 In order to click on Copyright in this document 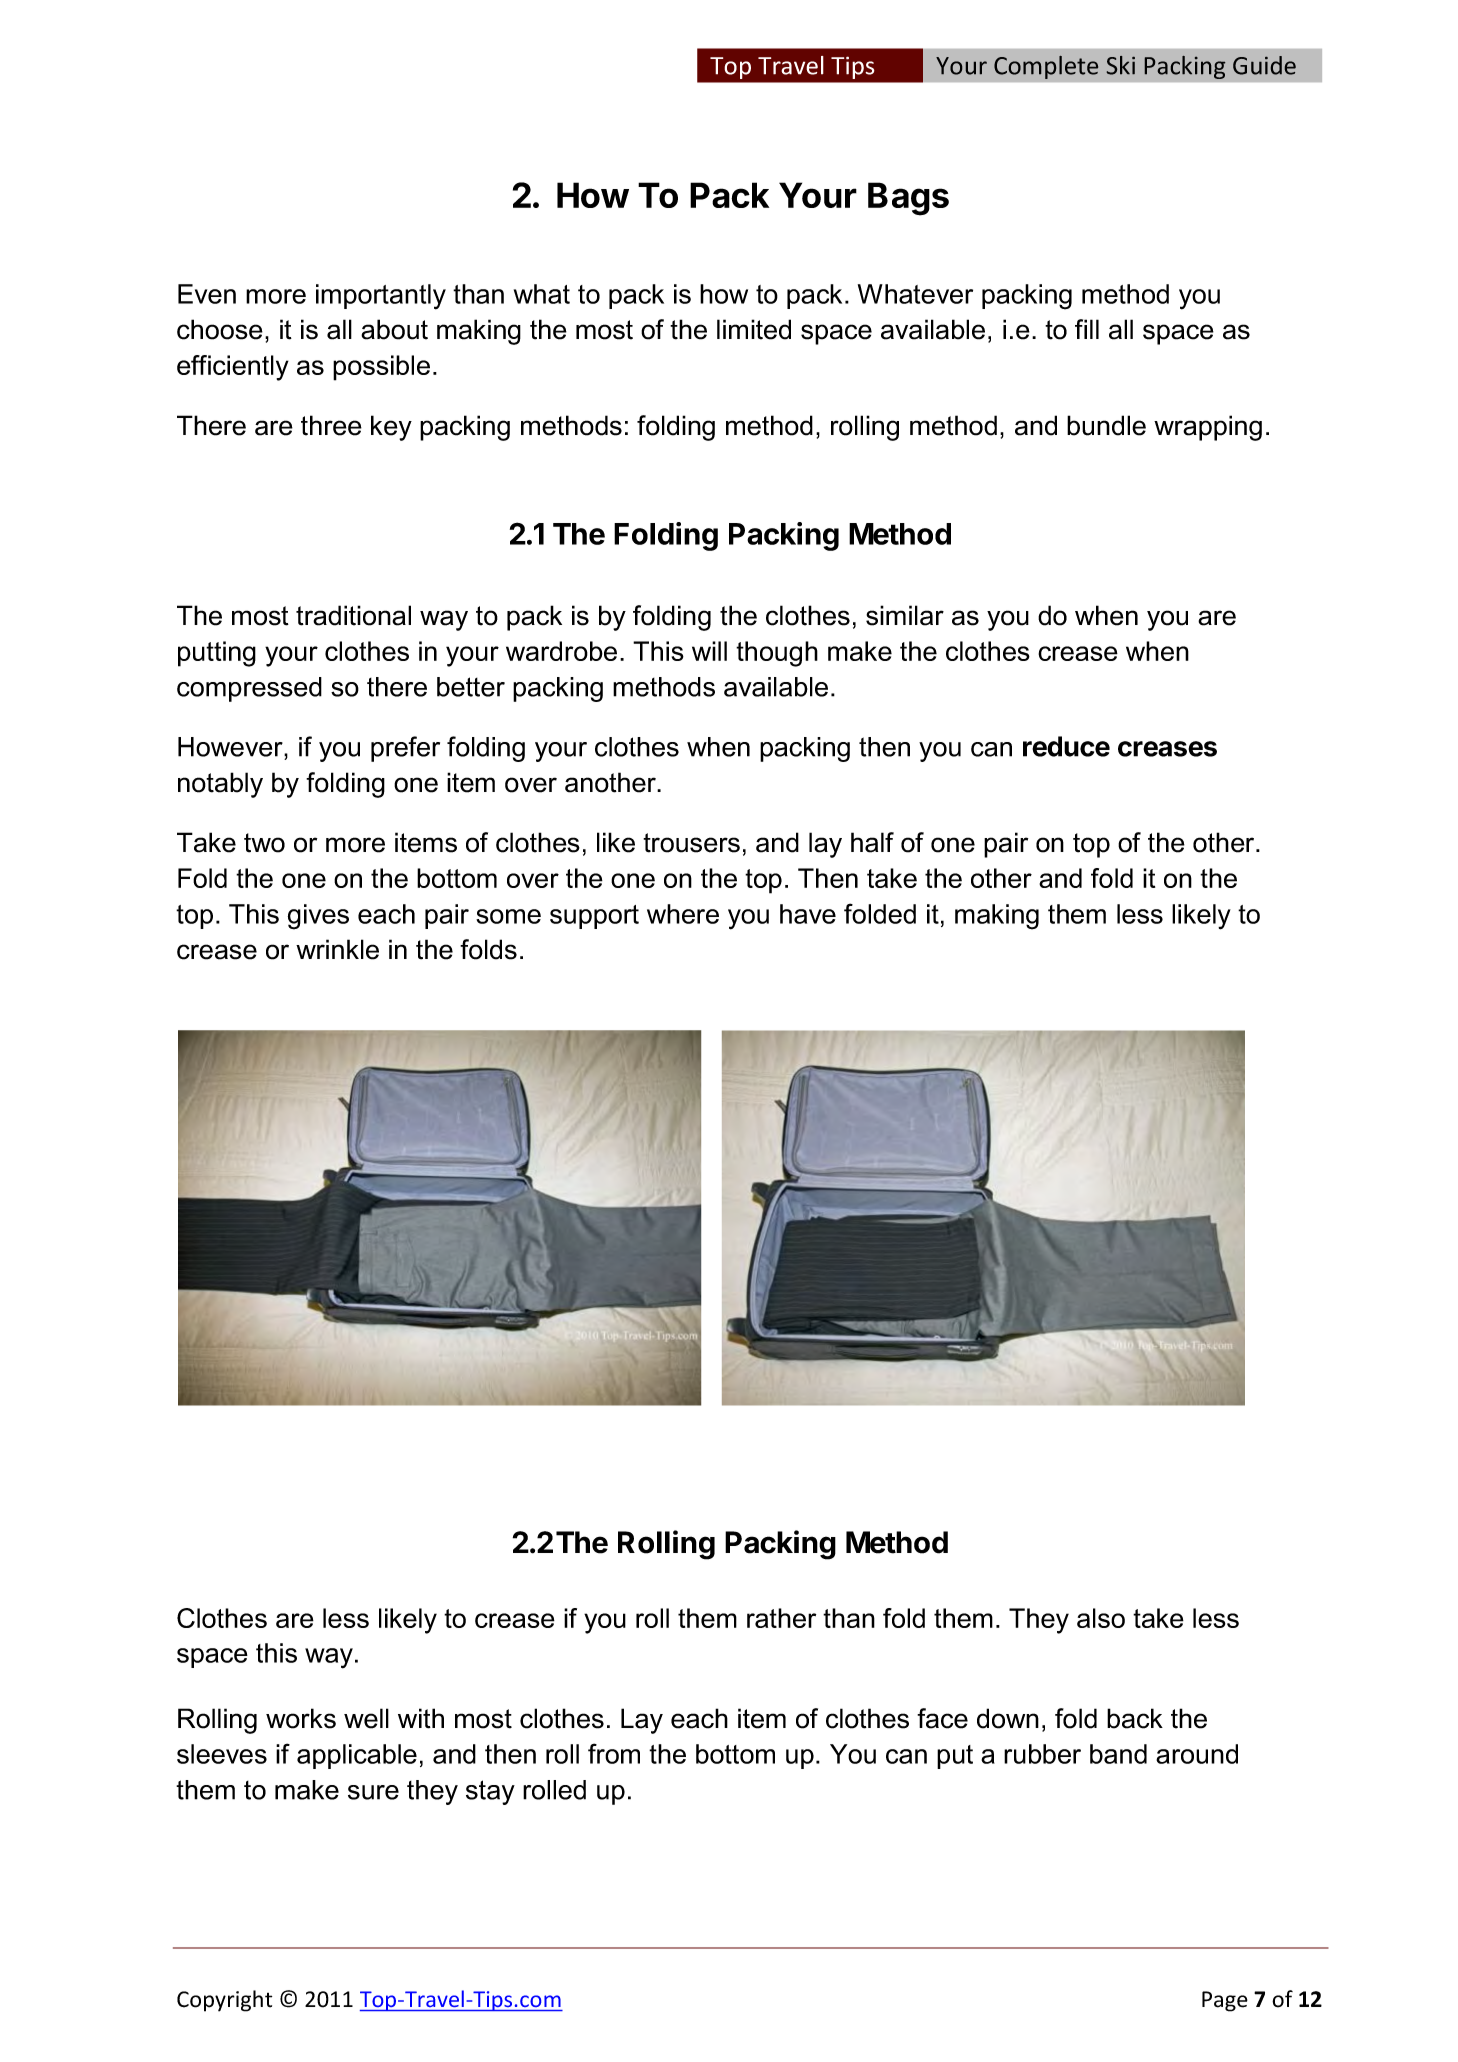, I will do `click(224, 2001)`.
